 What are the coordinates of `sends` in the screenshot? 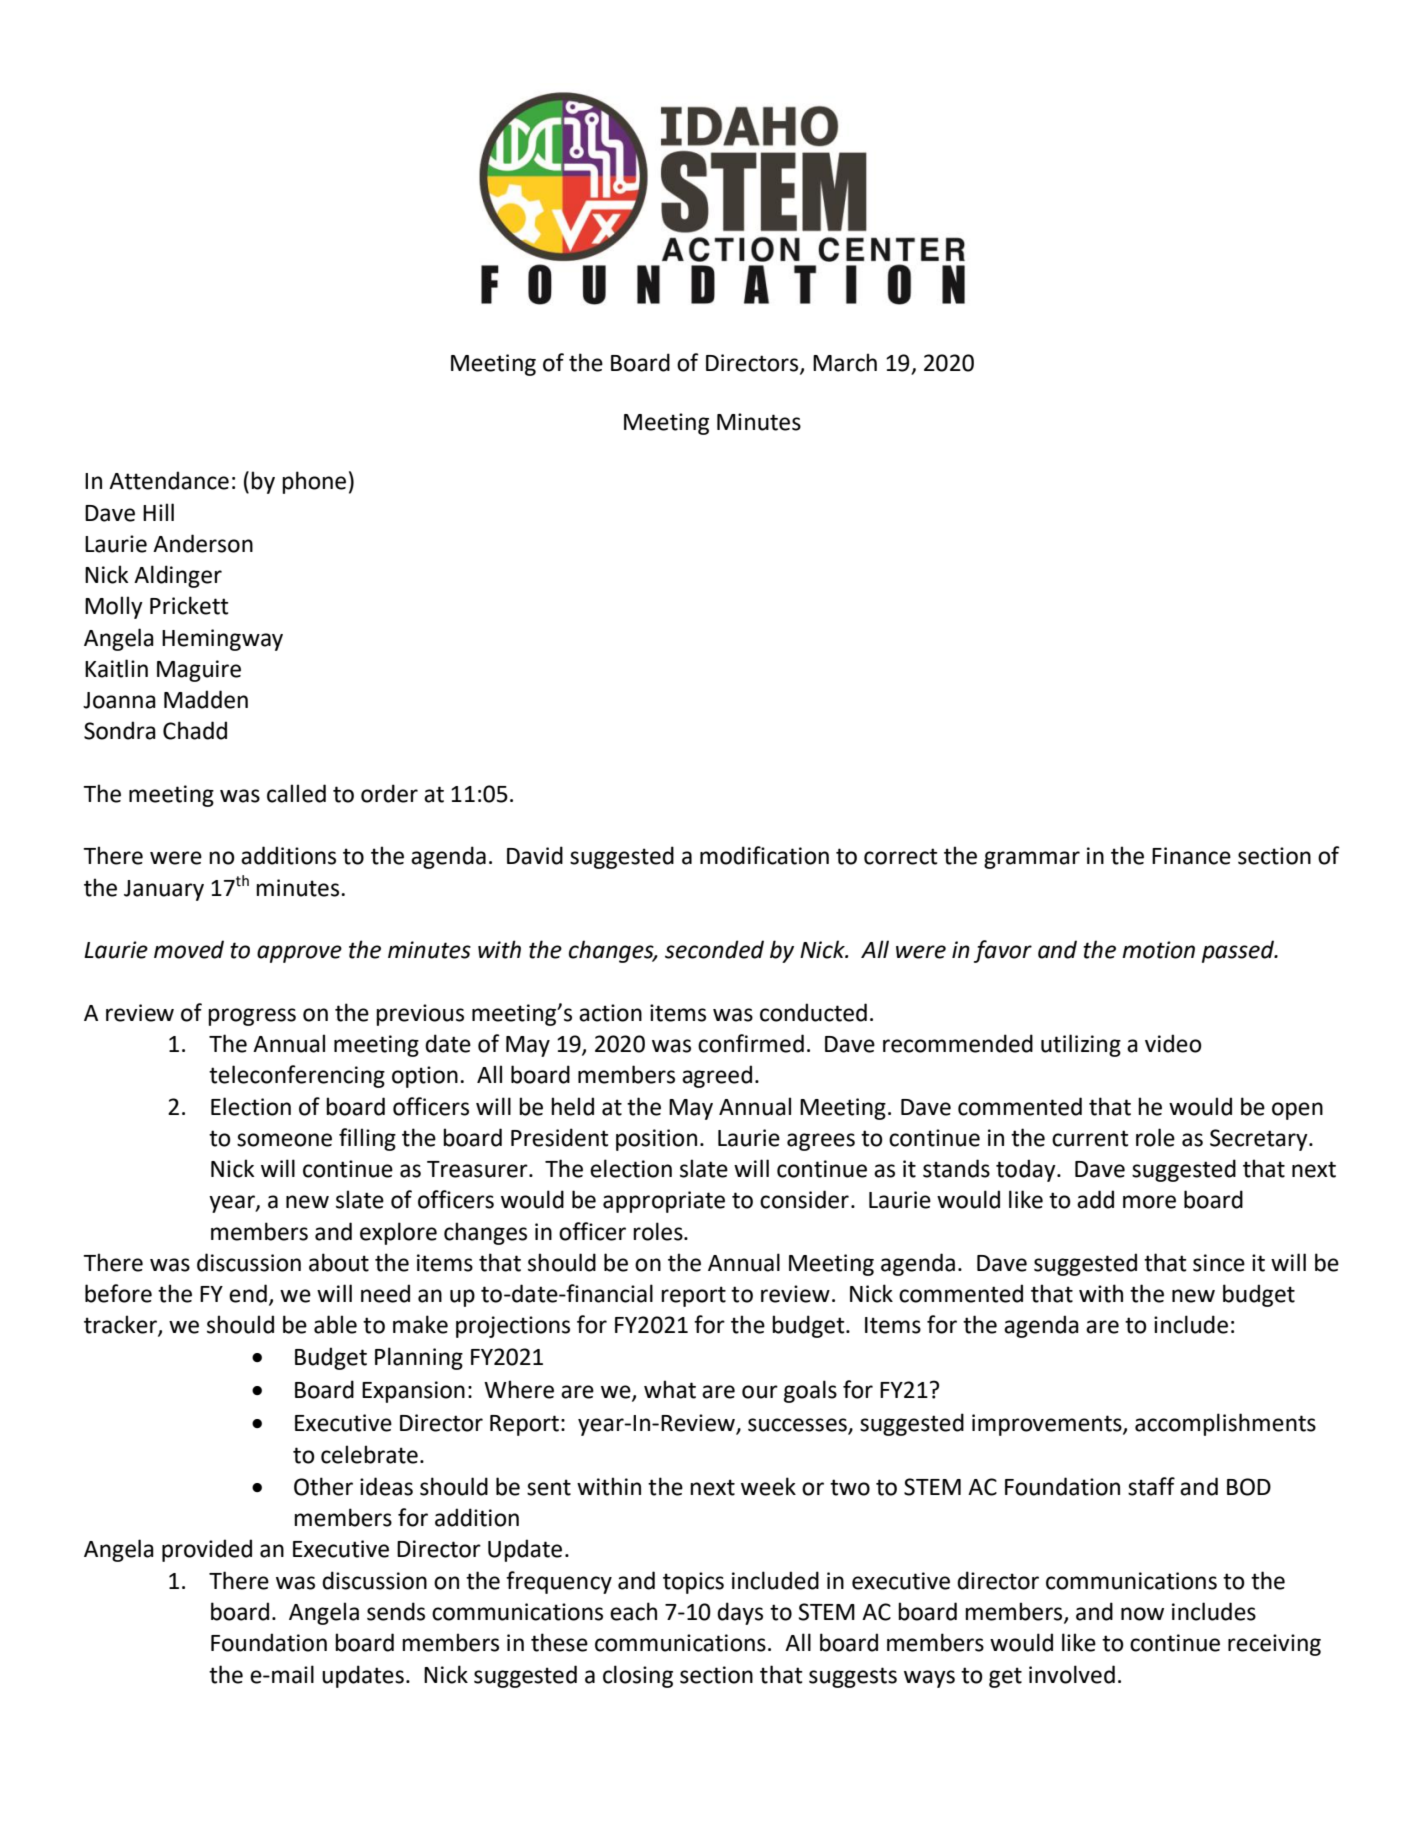 It's located at (396, 1611).
